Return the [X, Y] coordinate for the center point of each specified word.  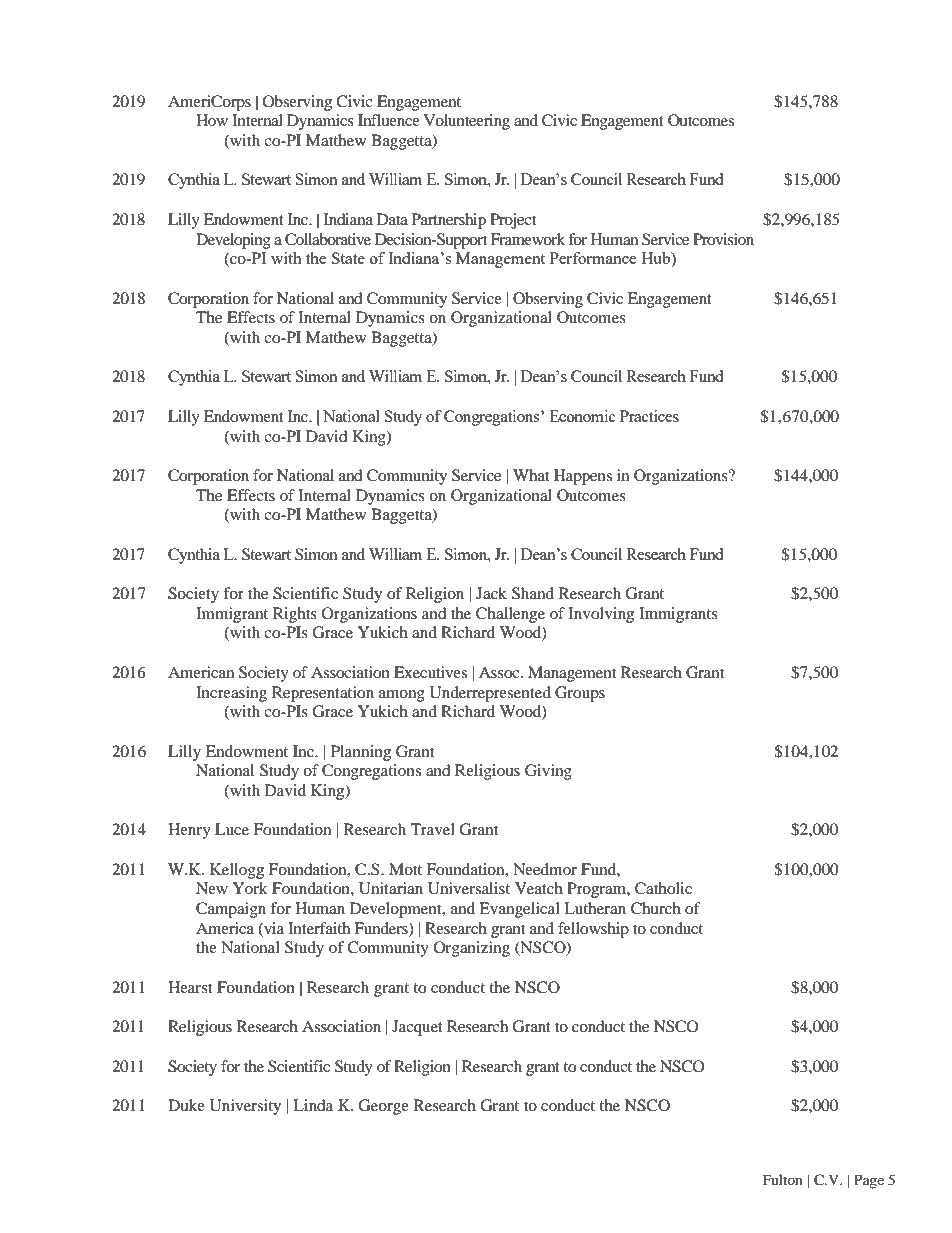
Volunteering [467, 122]
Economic [582, 416]
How [212, 120]
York [250, 888]
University [245, 1107]
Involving [601, 615]
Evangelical [519, 910]
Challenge [510, 615]
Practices [649, 416]
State [348, 258]
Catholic [663, 888]
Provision [723, 239]
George [383, 1107]
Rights [295, 615]
